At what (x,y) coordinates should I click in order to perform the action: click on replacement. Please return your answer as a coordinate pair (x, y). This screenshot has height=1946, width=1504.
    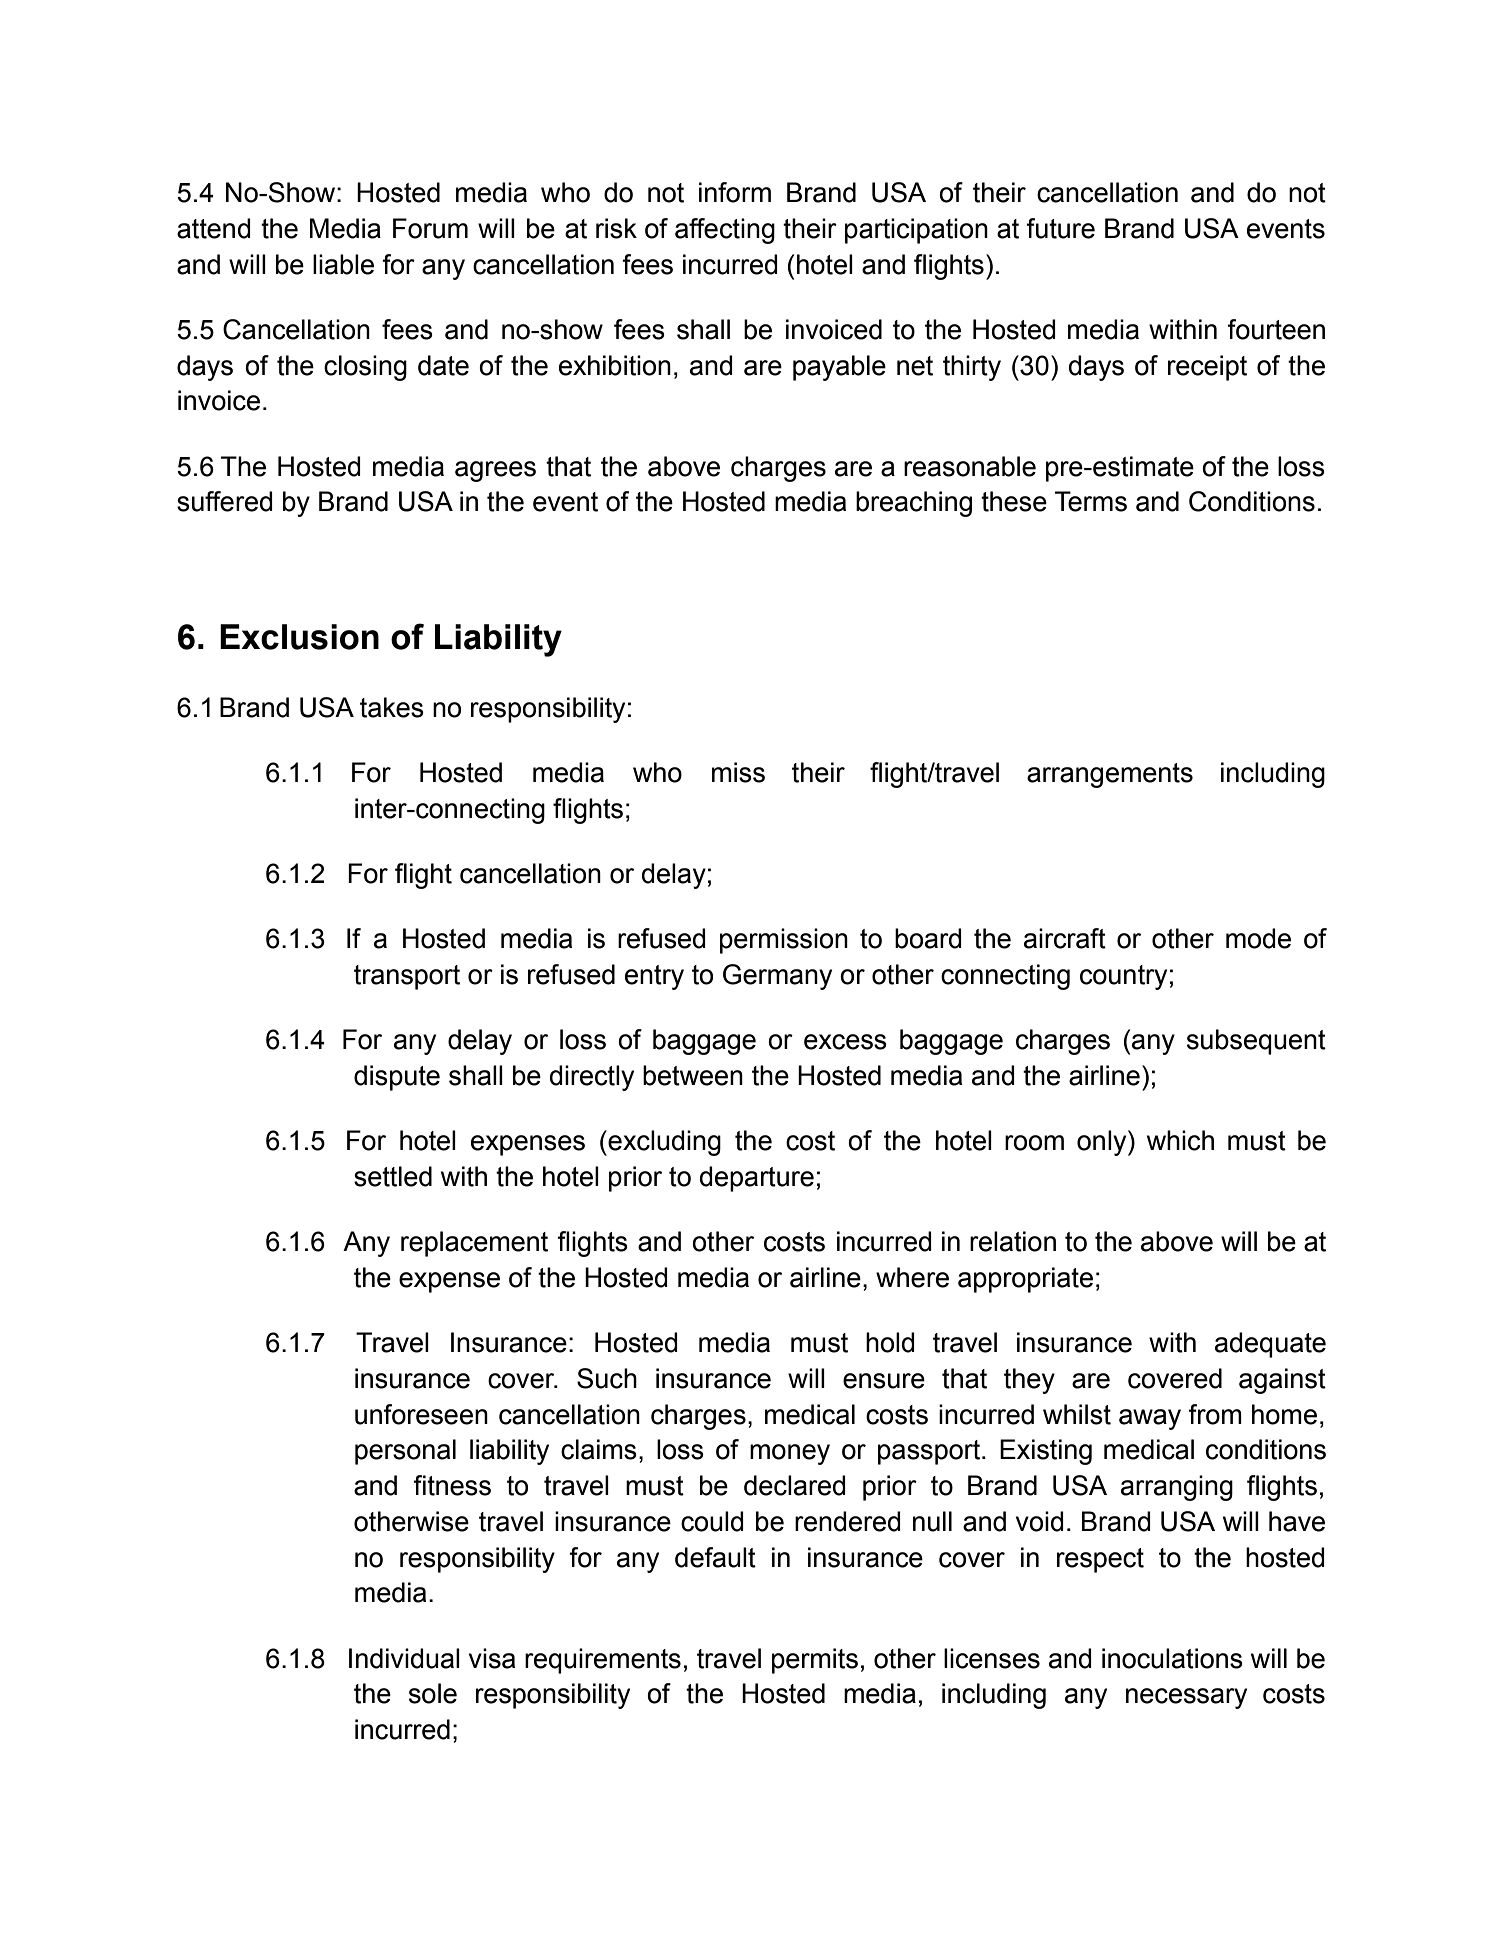
    Looking at the image, I should click on (474, 1244).
